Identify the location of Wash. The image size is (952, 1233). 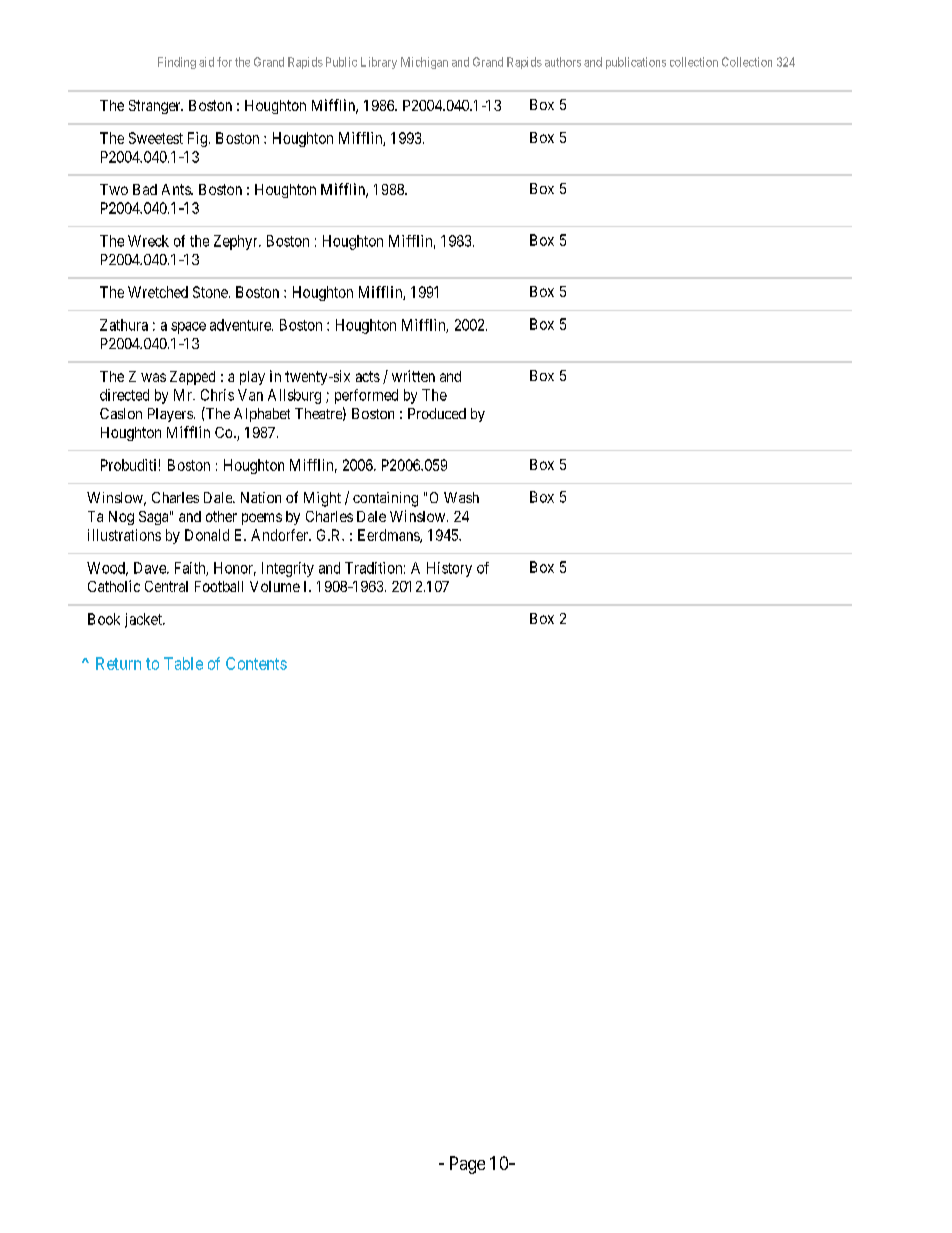
(461, 497).
